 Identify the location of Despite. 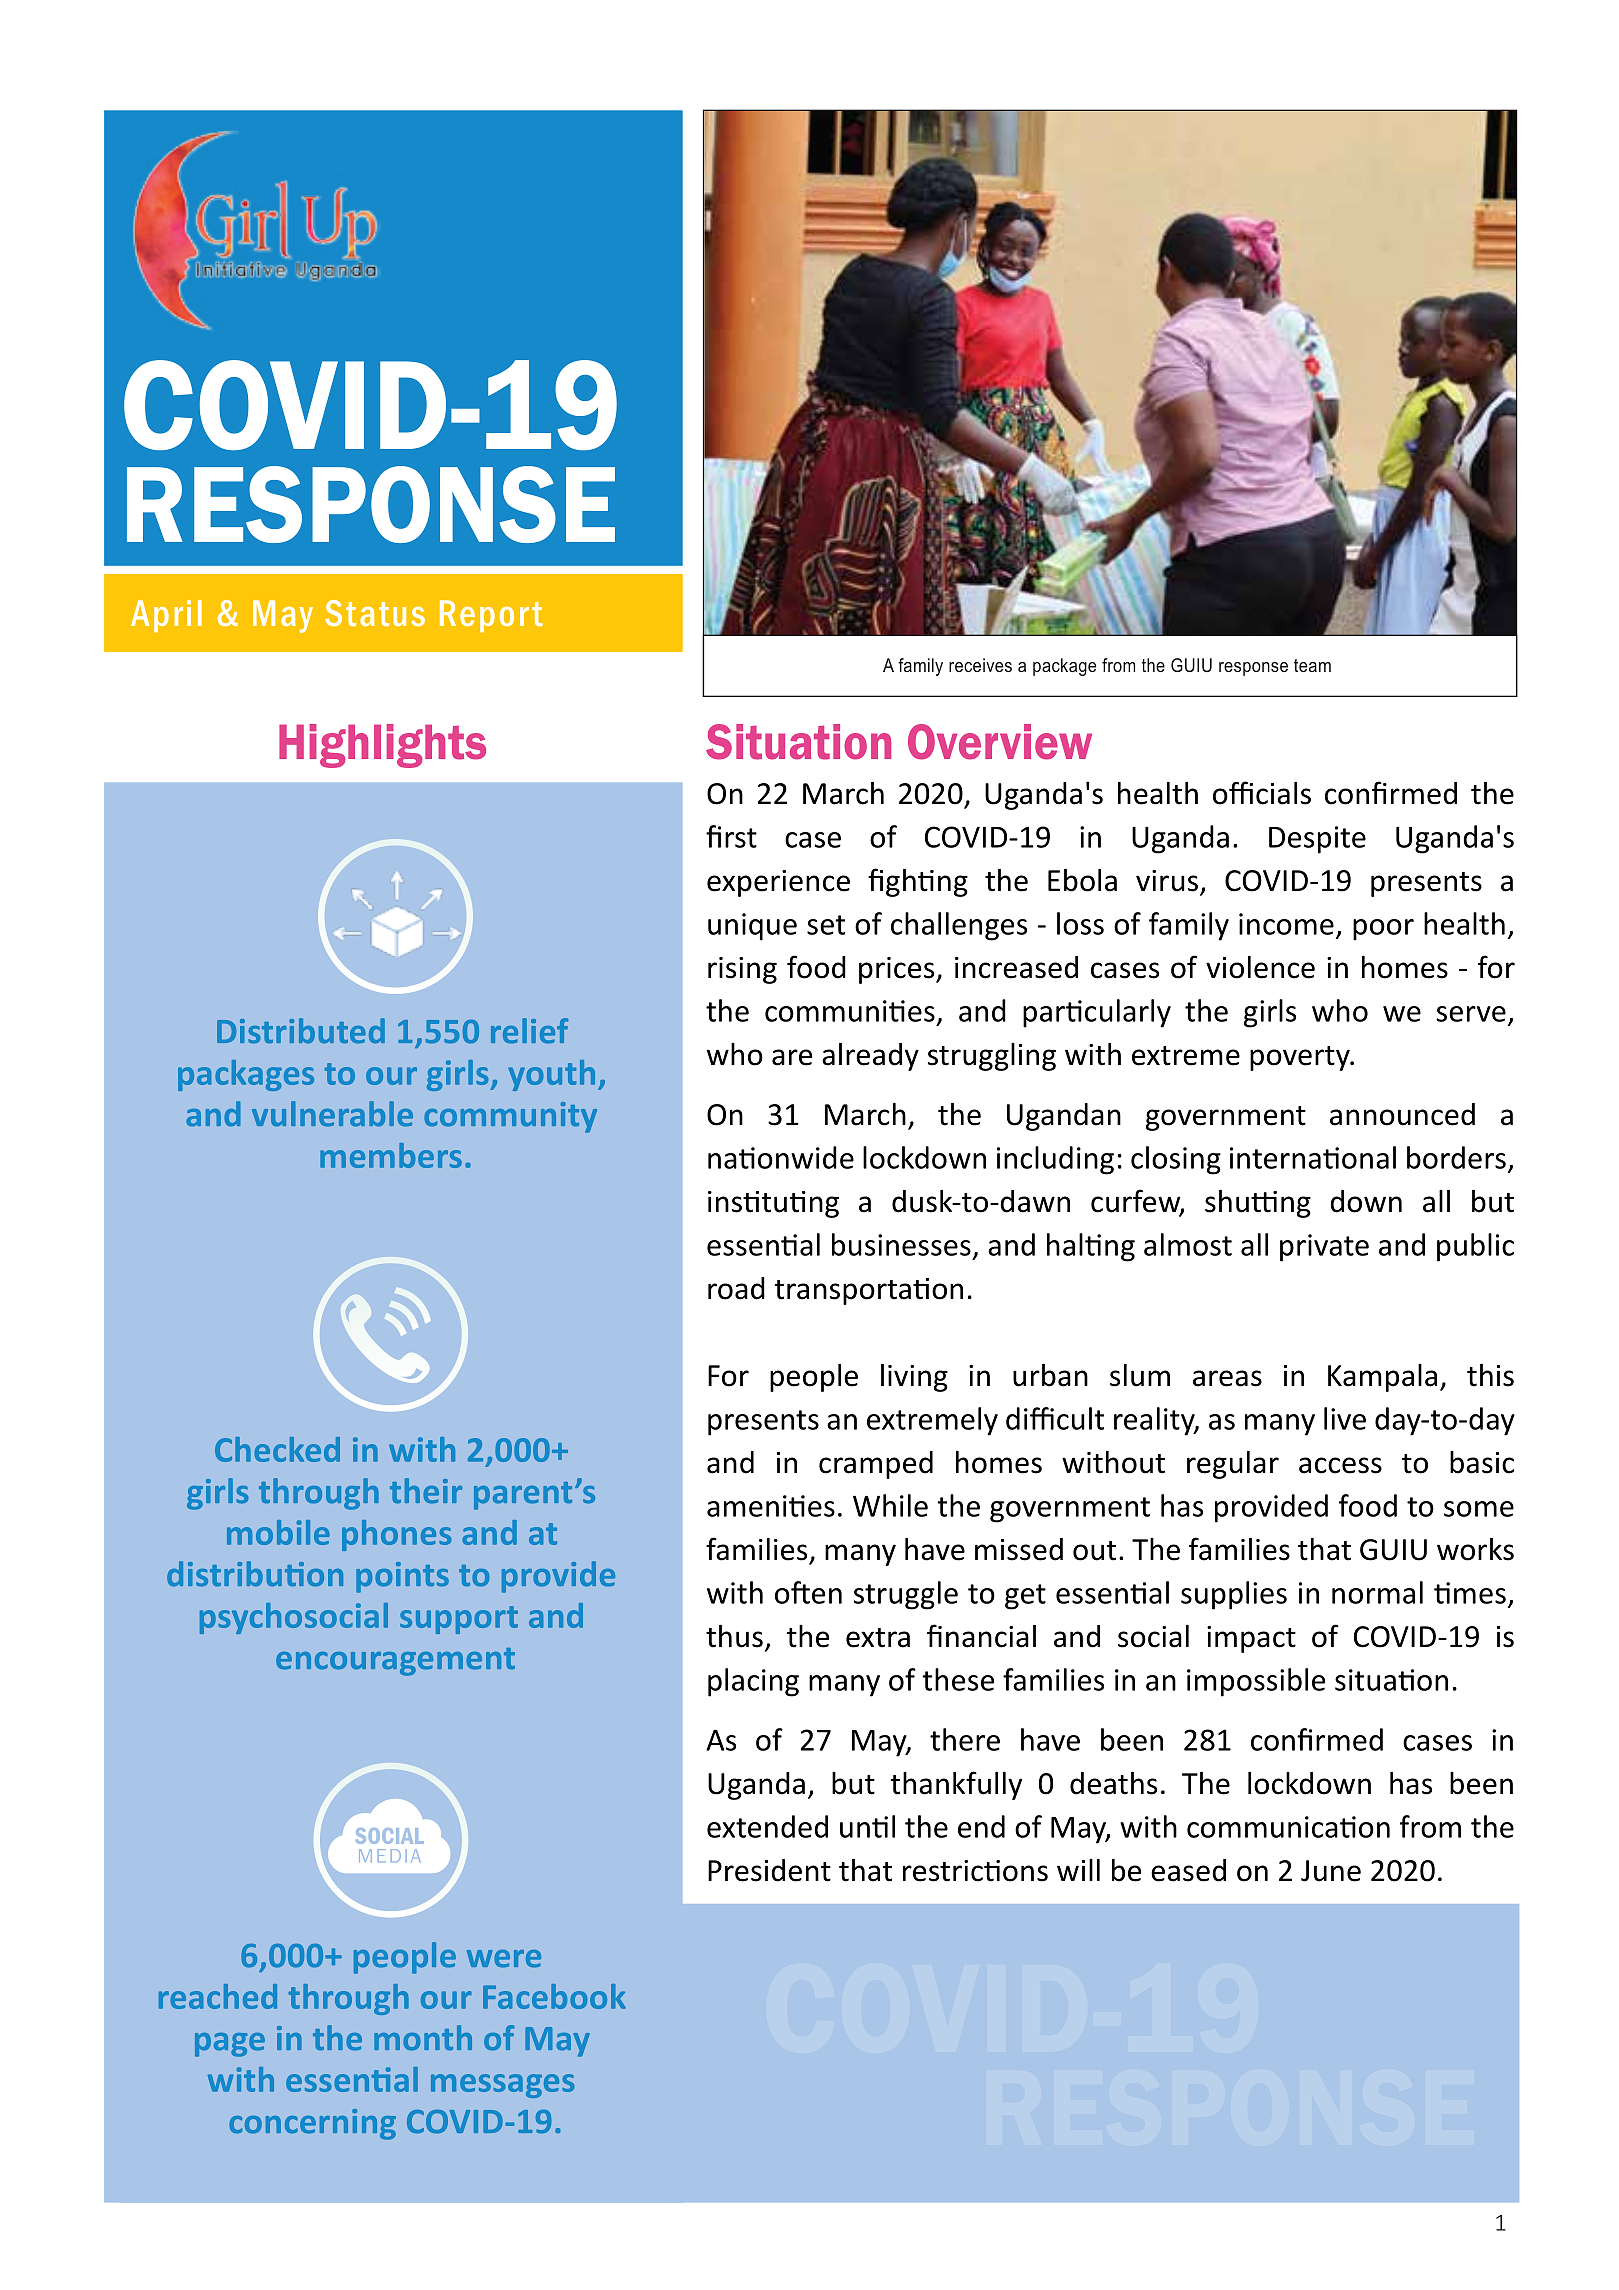
(1317, 840).
